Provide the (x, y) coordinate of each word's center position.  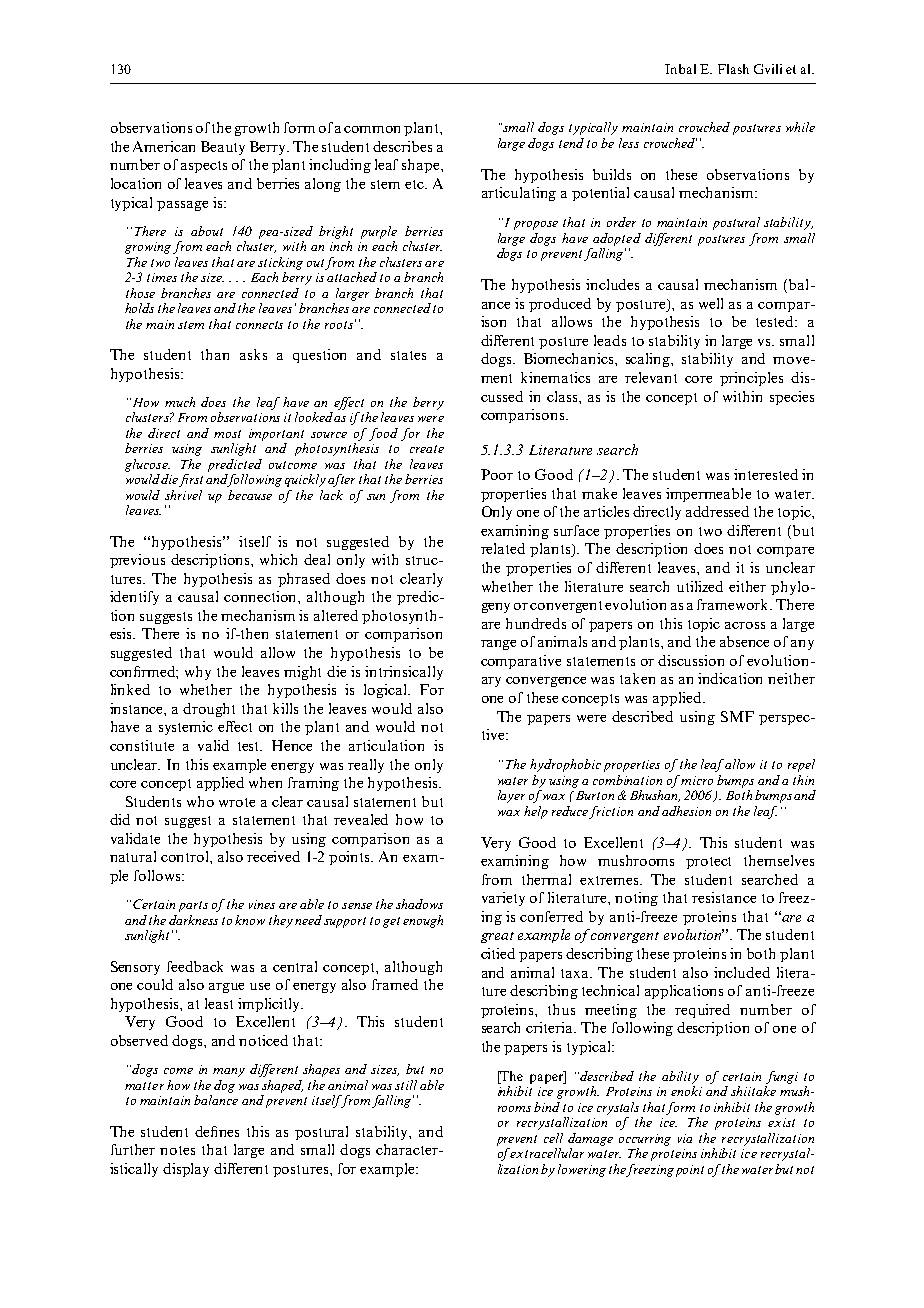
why (198, 673)
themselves (779, 860)
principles (751, 379)
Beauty (223, 148)
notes (177, 1150)
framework (734, 604)
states (408, 355)
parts (193, 906)
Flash (733, 69)
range (498, 645)
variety (503, 899)
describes (402, 146)
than (215, 354)
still (406, 1085)
